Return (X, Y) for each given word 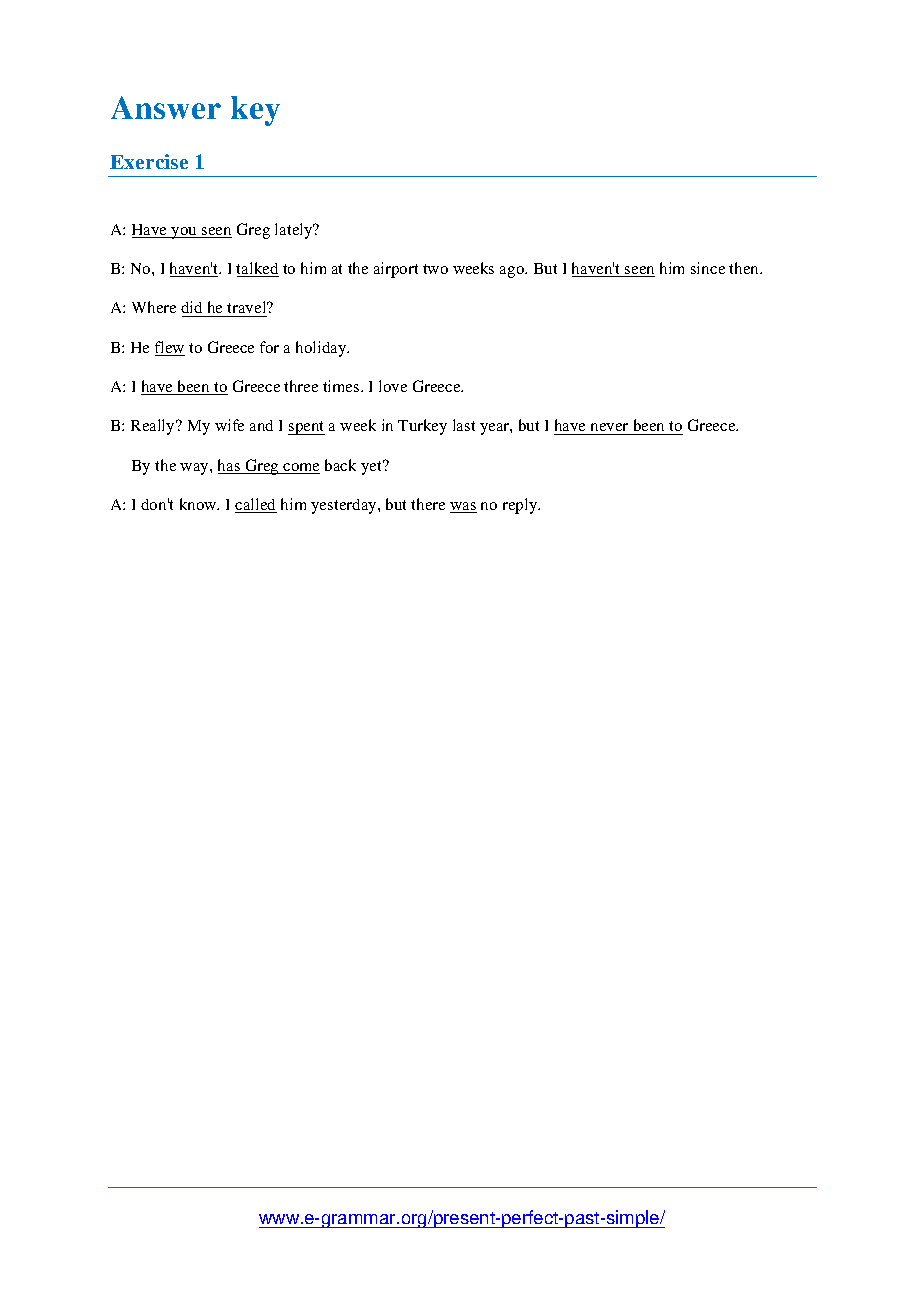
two (435, 269)
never (610, 429)
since (708, 268)
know (199, 504)
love (393, 386)
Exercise (149, 161)
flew (170, 348)
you (185, 233)
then (745, 268)
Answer (166, 107)
